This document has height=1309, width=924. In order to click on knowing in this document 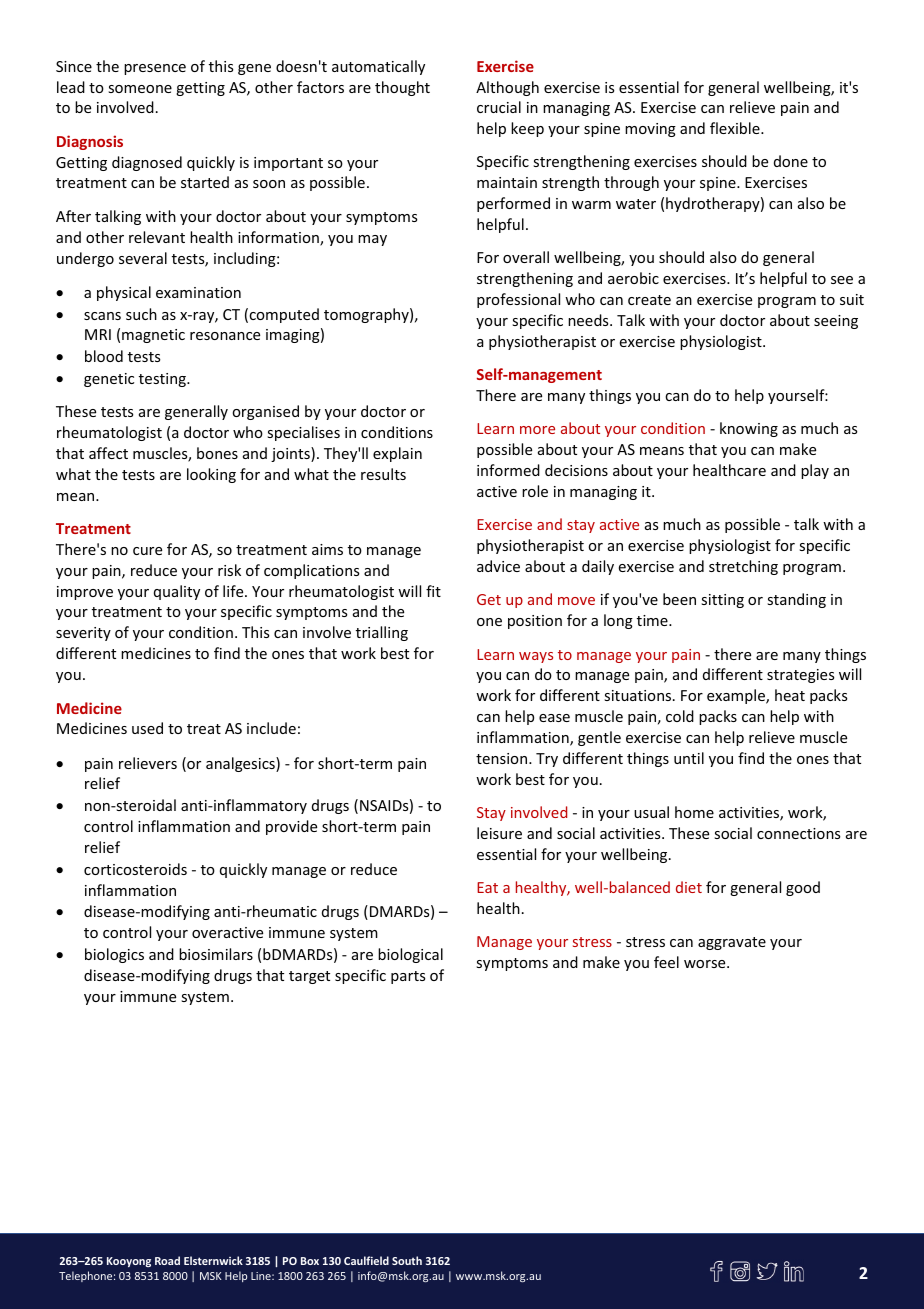, I will do `click(749, 429)`.
